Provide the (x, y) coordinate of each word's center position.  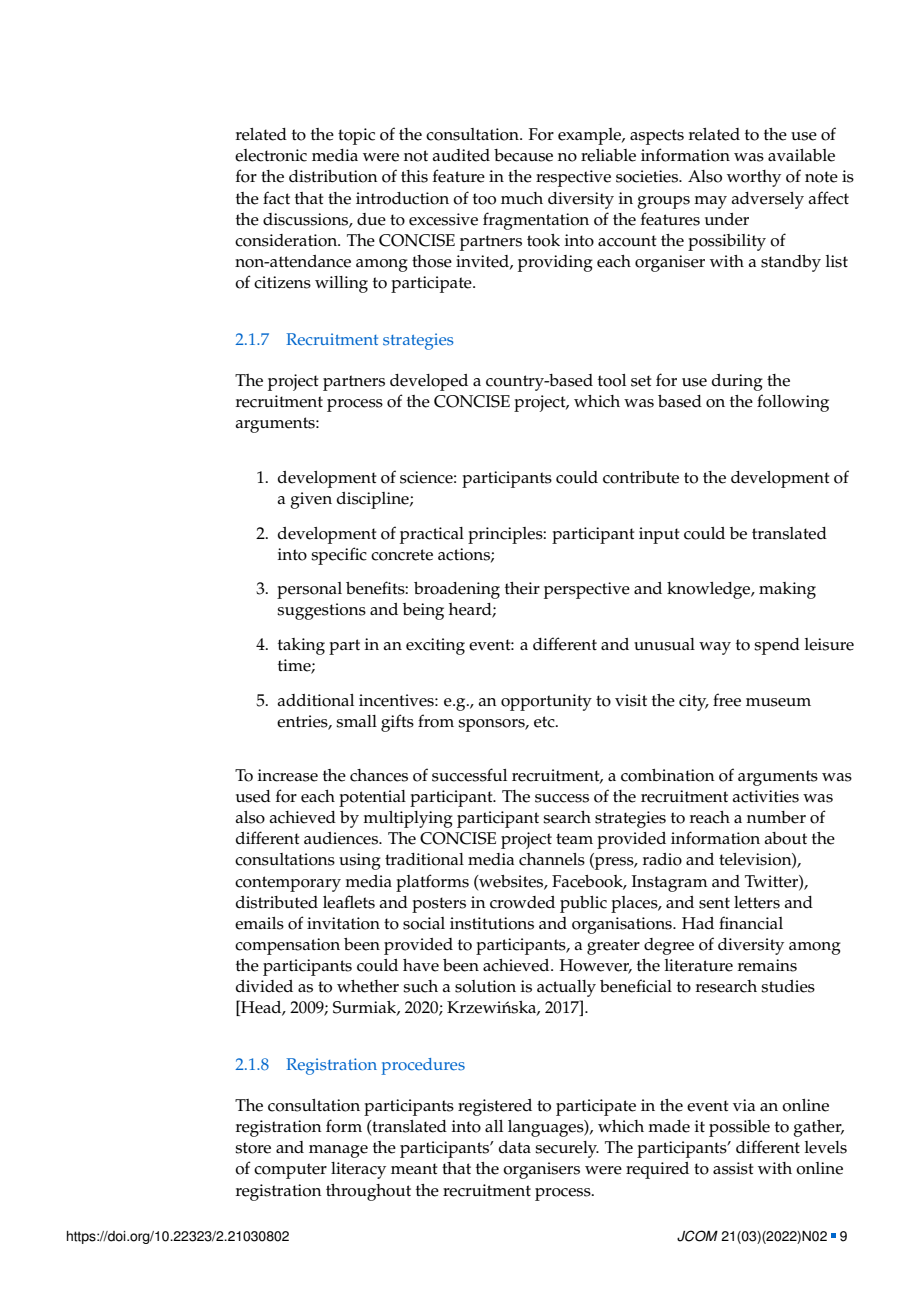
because (523, 155)
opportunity (546, 702)
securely (567, 1149)
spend (777, 646)
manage (338, 1151)
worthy (754, 178)
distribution (333, 176)
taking (301, 646)
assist (733, 1168)
